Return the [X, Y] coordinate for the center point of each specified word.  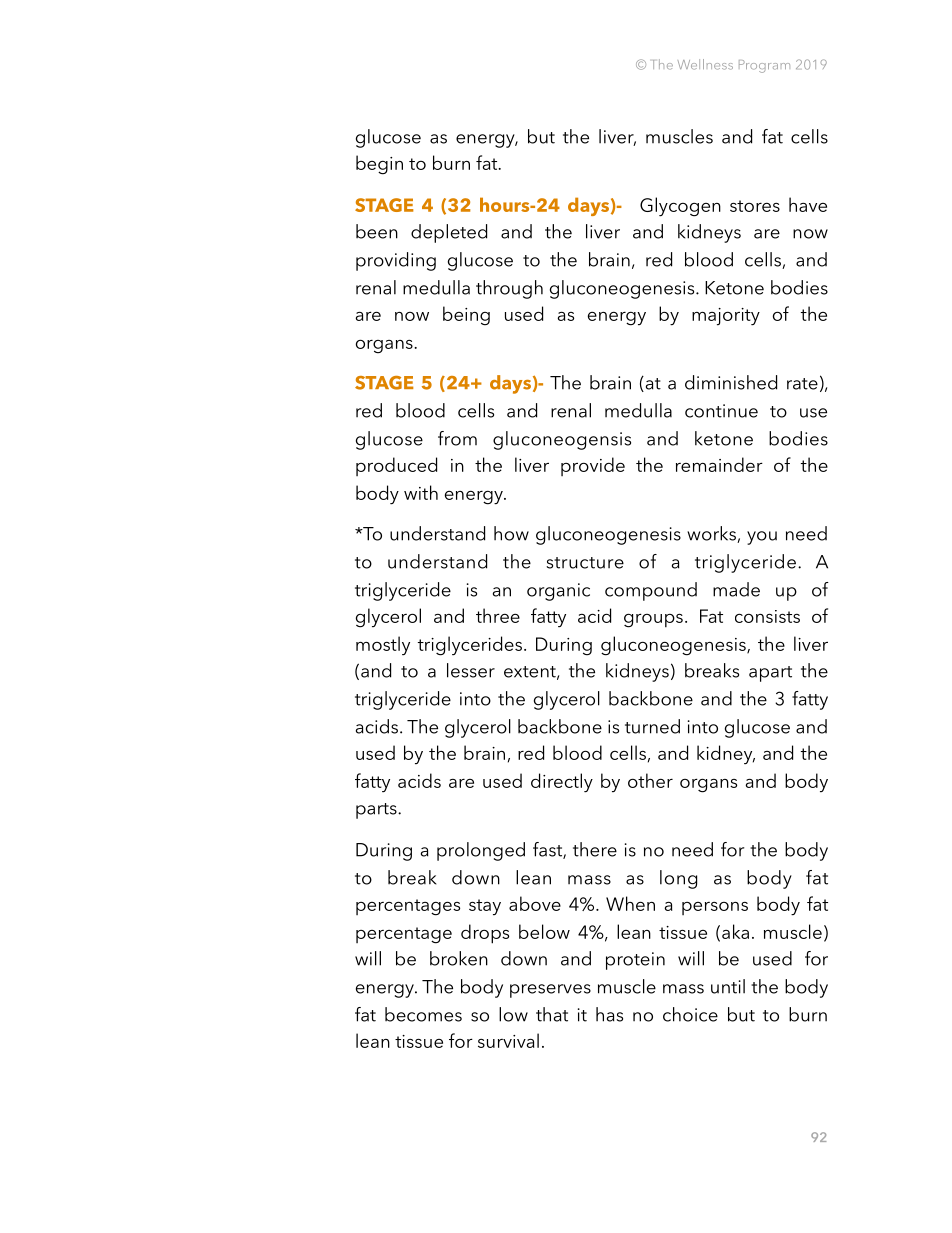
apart [770, 674]
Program [764, 66]
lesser [471, 670]
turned [652, 726]
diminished [731, 382]
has [609, 1014]
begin [379, 165]
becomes [423, 1014]
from [457, 438]
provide [593, 466]
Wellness [705, 64]
